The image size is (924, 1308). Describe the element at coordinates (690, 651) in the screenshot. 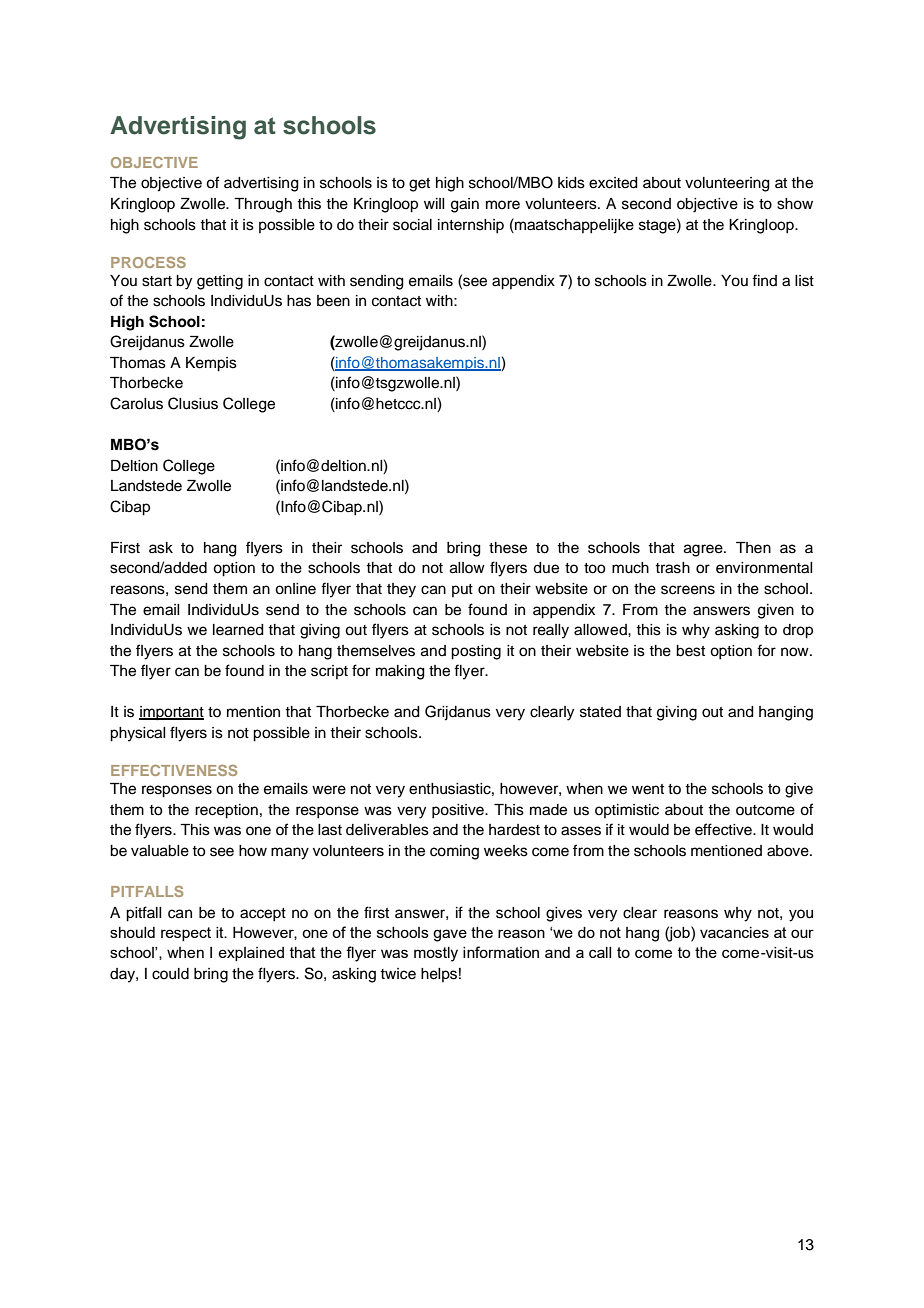

I see `best` at that location.
